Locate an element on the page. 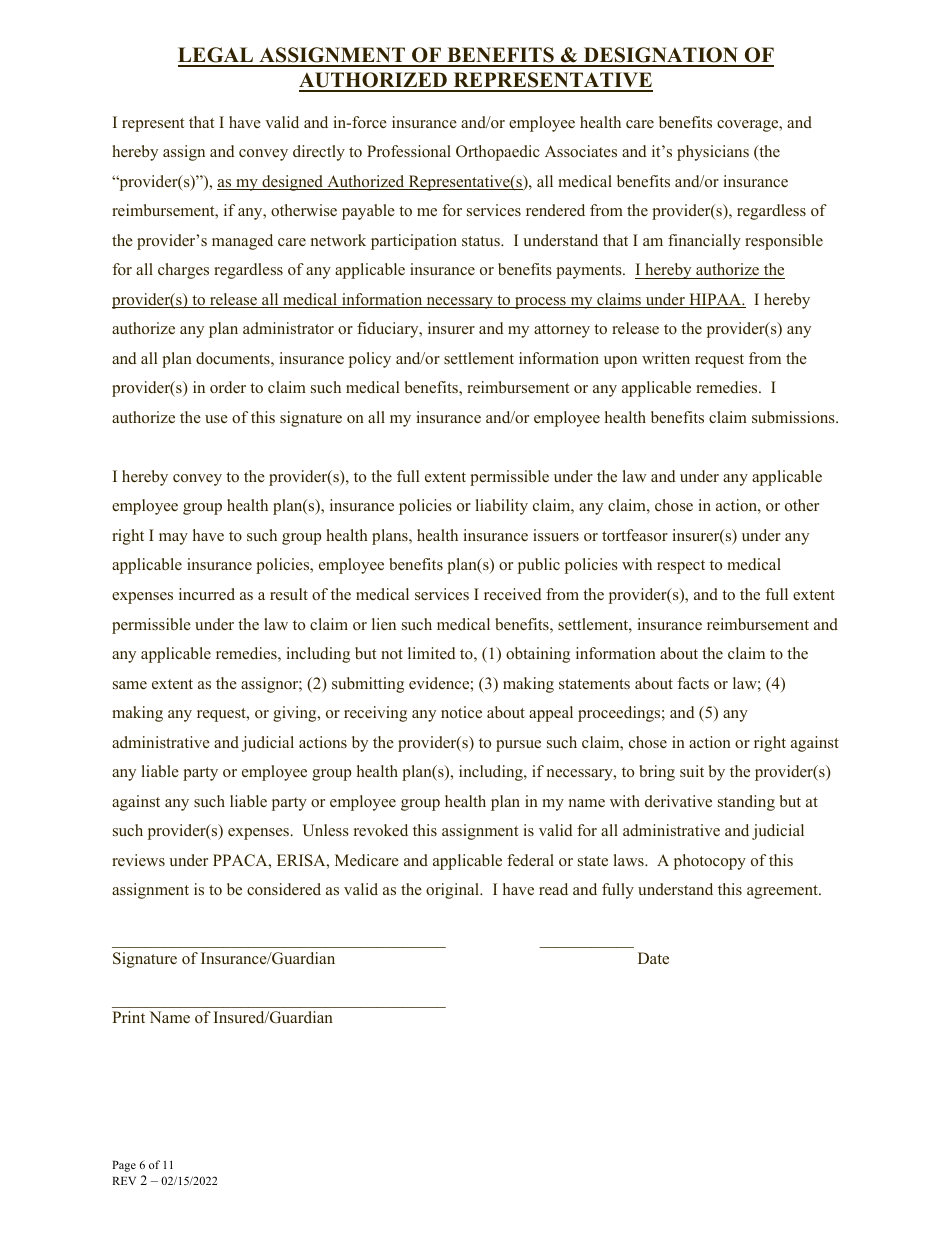 Image resolution: width=952 pixels, height=1233 pixels. Orthopaedic is located at coordinates (498, 153).
